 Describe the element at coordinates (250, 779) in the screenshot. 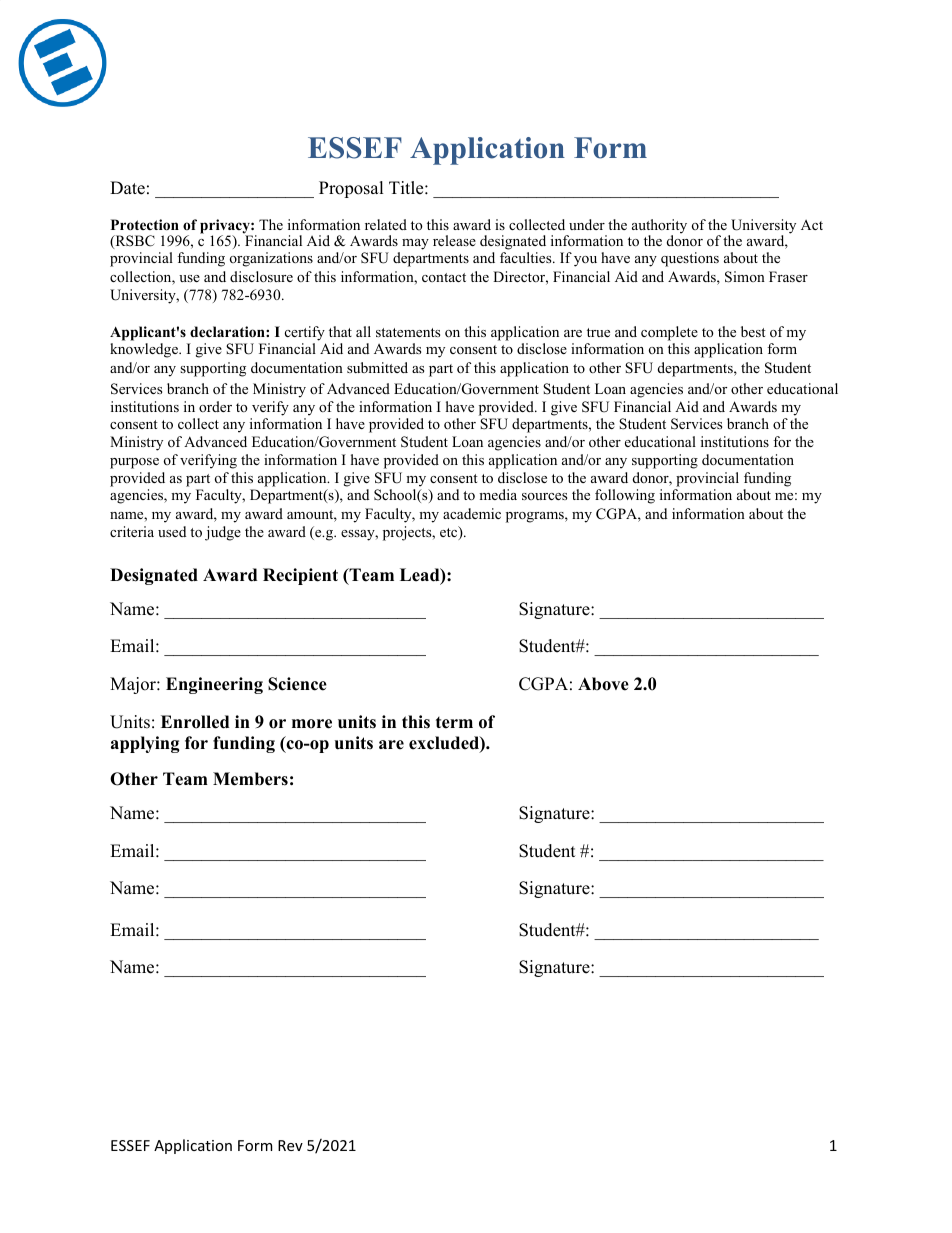

I see `Members` at that location.
